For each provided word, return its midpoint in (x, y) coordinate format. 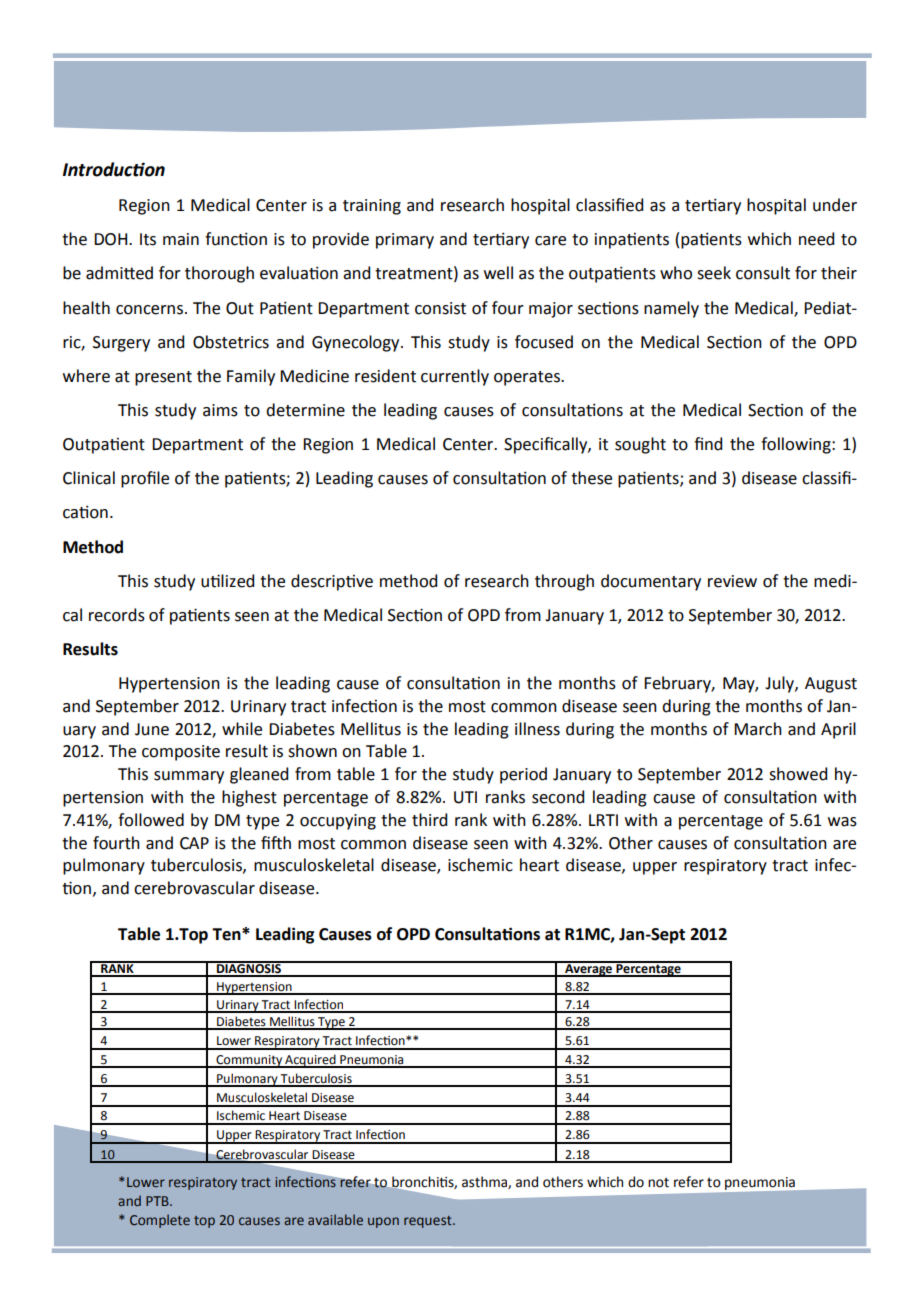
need (816, 239)
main (181, 239)
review (732, 581)
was (842, 822)
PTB (158, 1201)
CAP (194, 843)
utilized (227, 581)
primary (405, 241)
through (564, 582)
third (429, 820)
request (429, 1222)
